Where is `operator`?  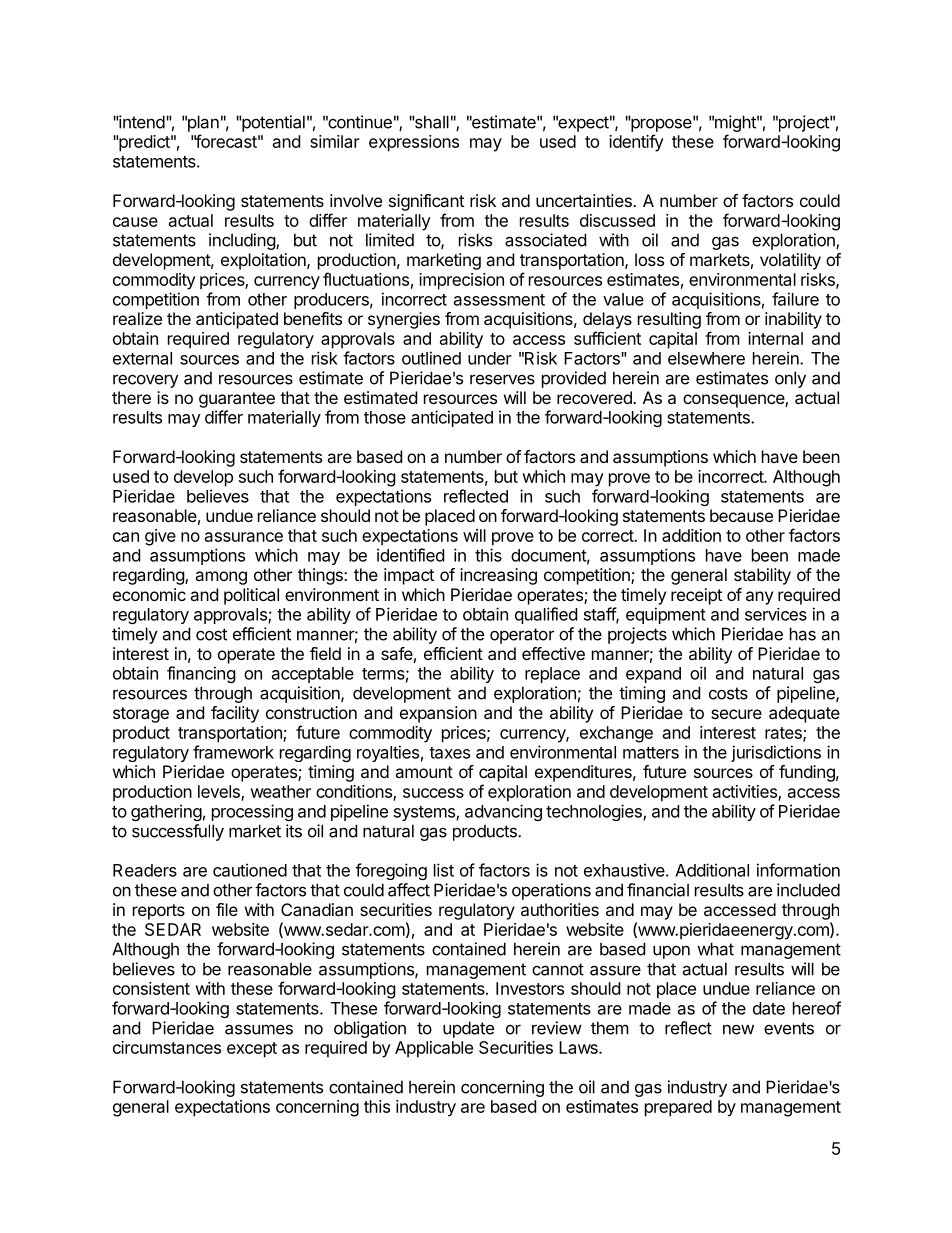
operator is located at coordinates (522, 636).
